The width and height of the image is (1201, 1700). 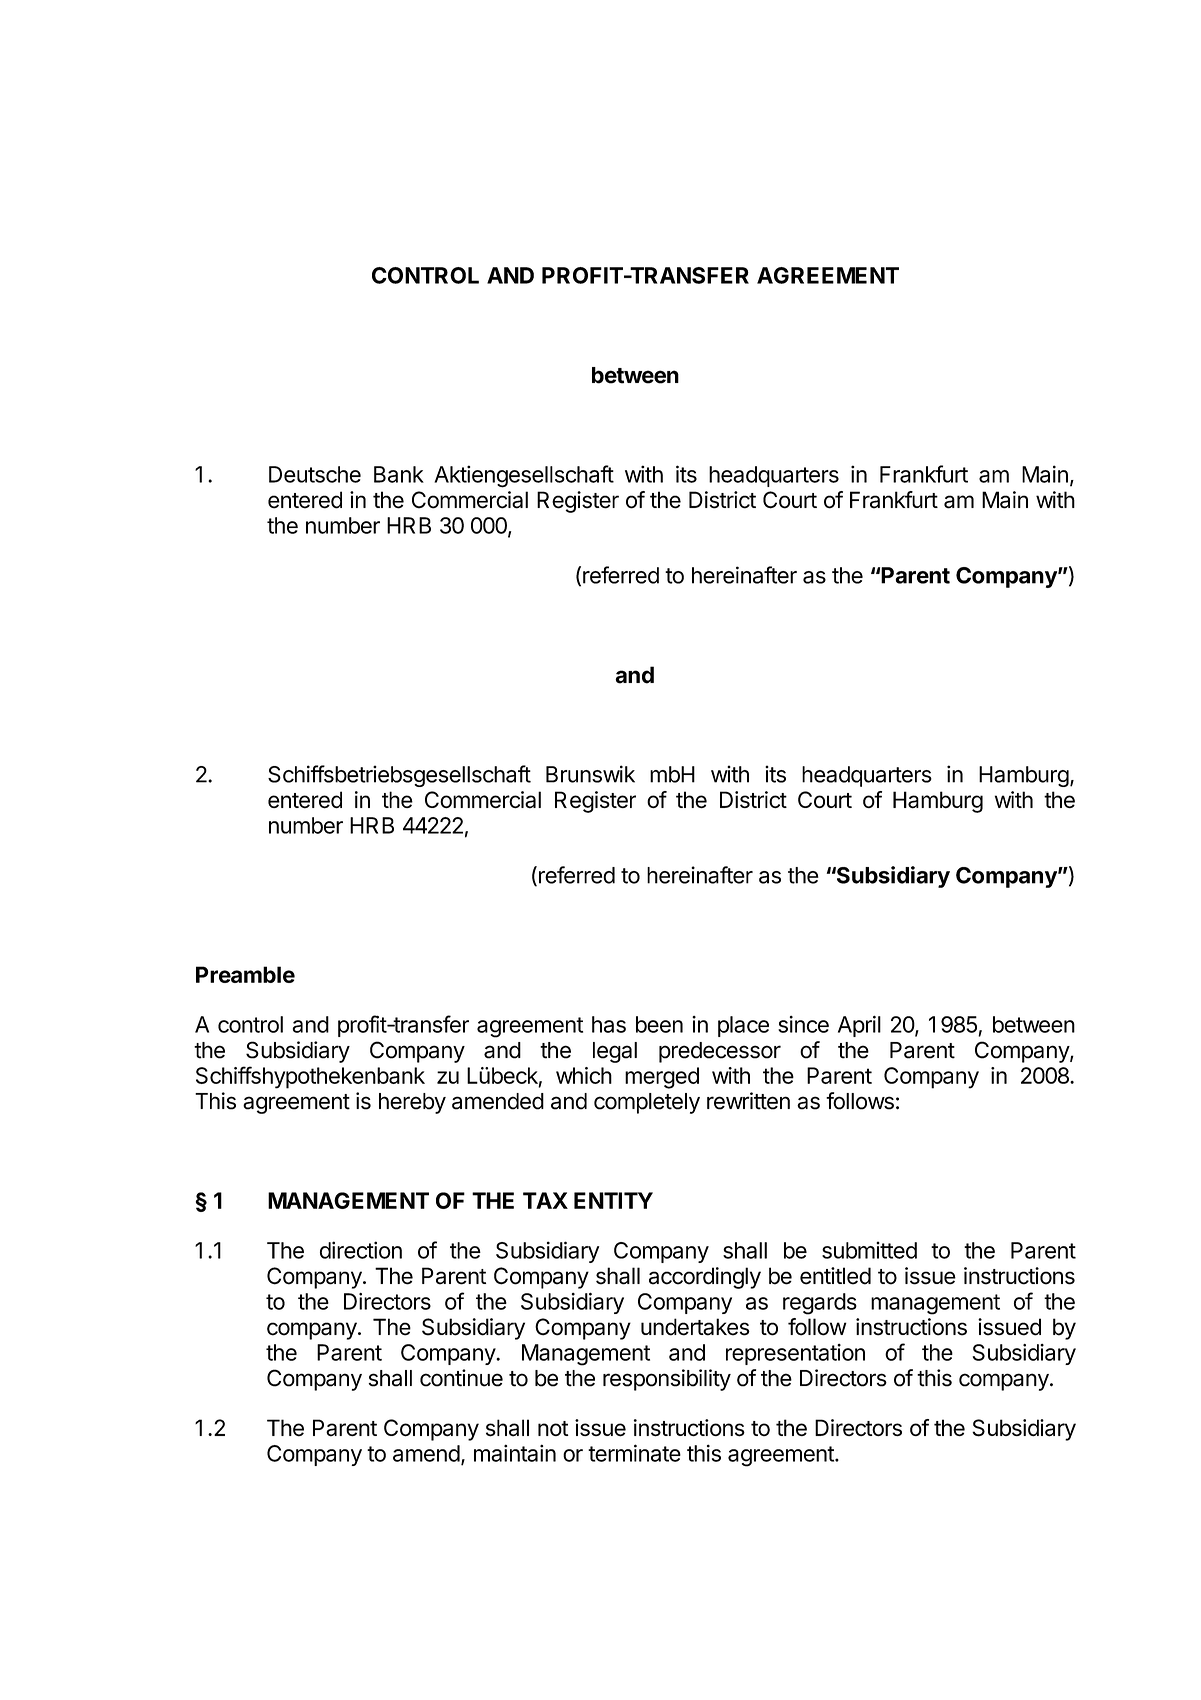 I want to click on direction, so click(x=361, y=1250).
